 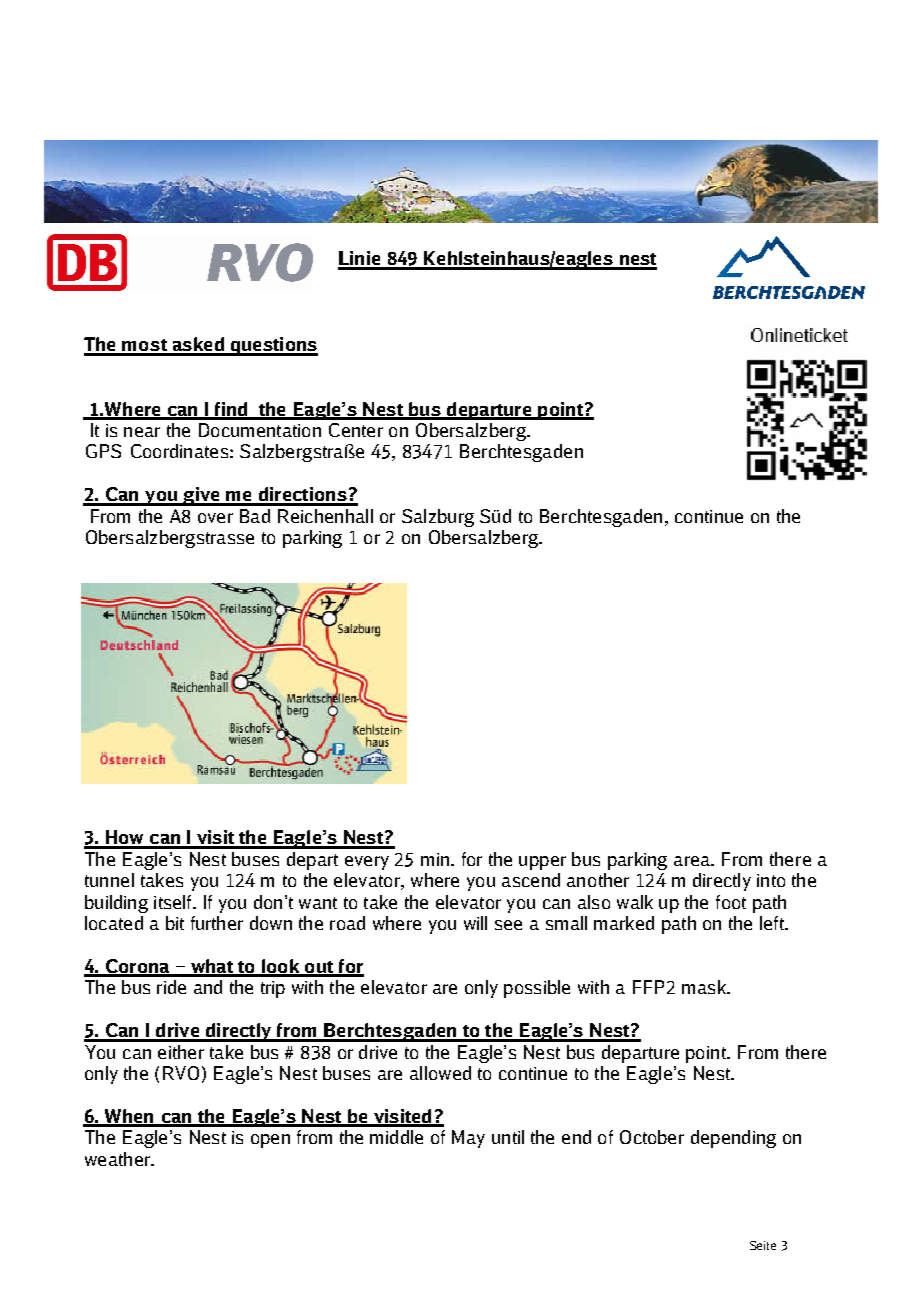 I want to click on weather, so click(x=118, y=1159).
